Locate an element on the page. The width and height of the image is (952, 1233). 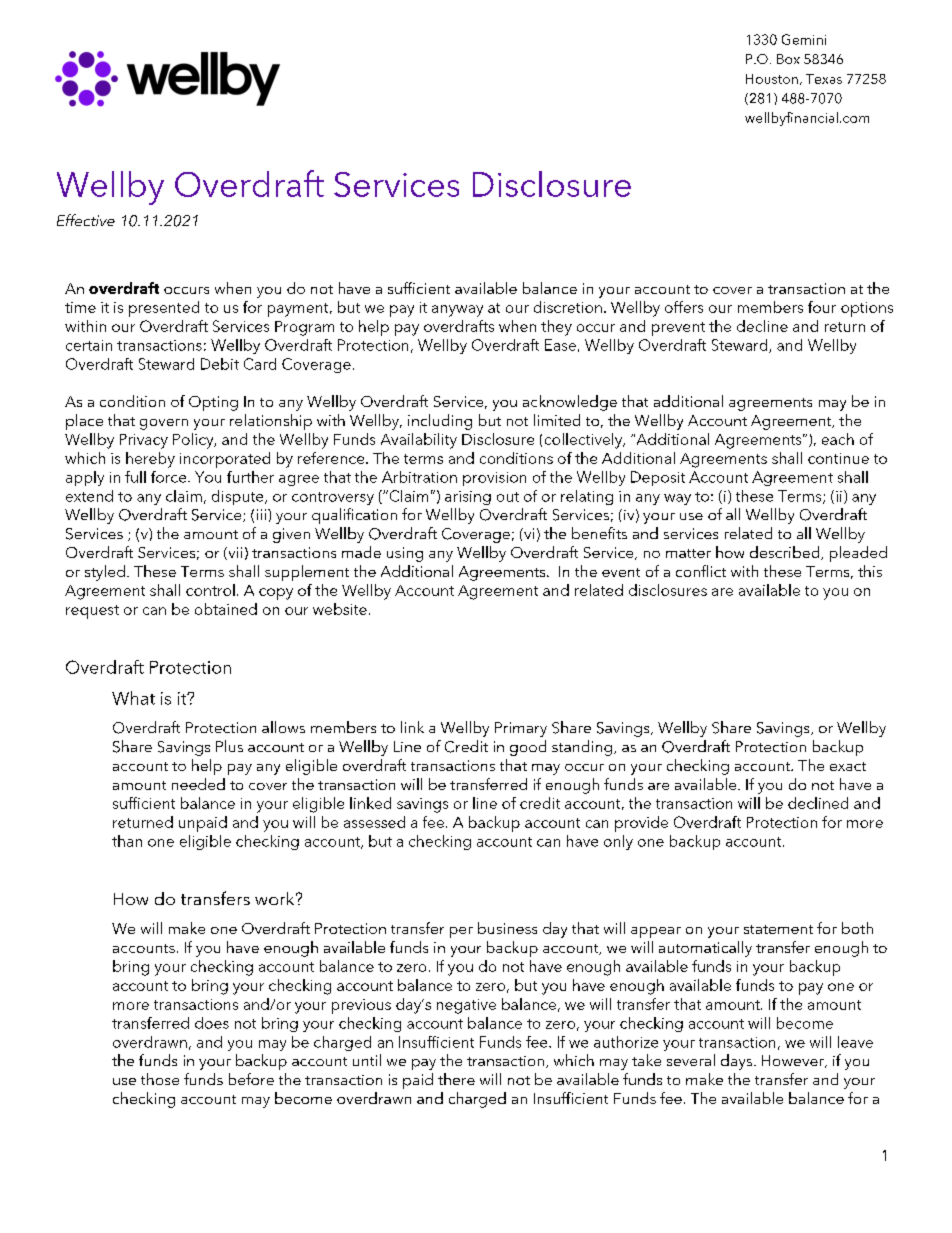
Box is located at coordinates (788, 59).
